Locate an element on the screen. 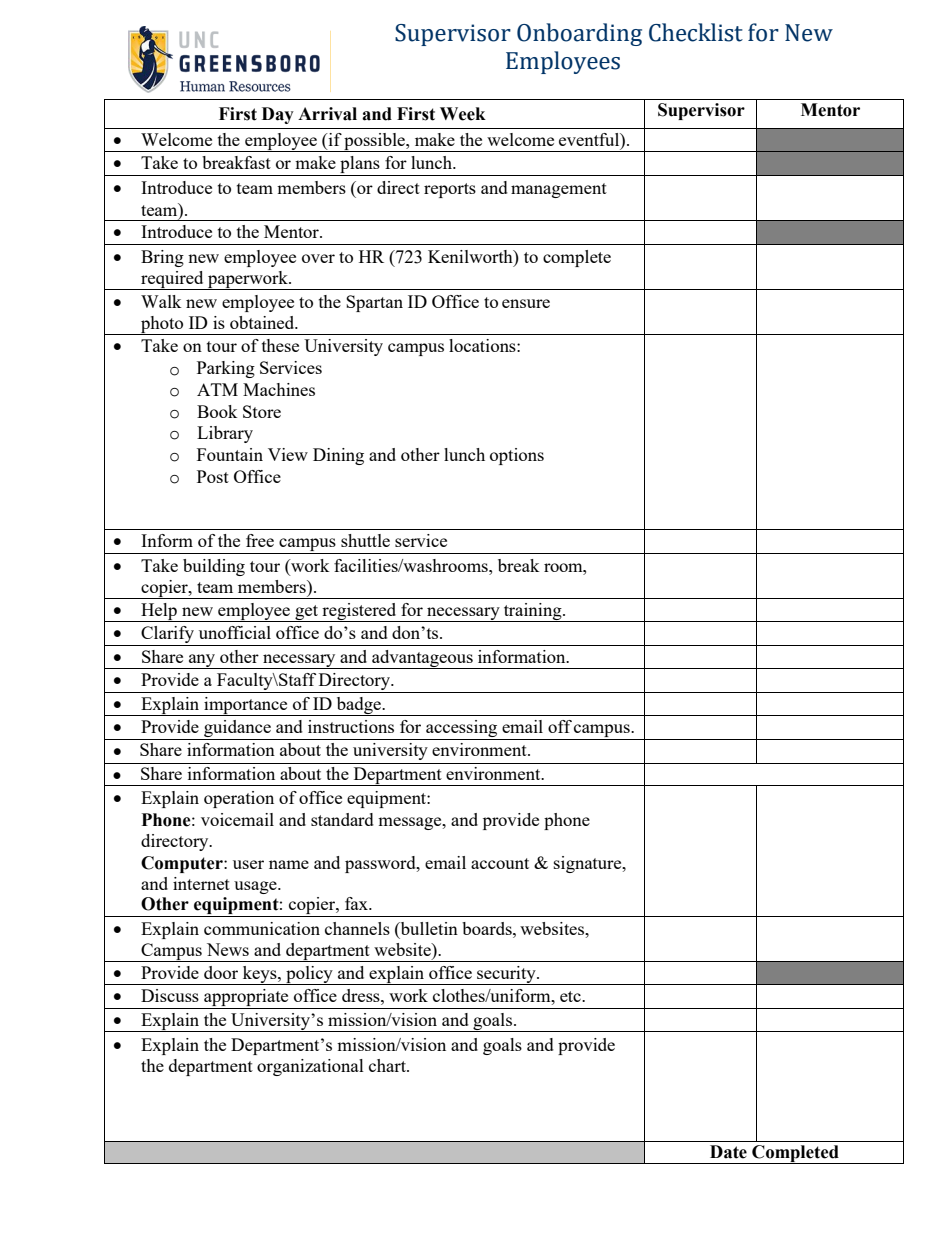  management is located at coordinates (559, 190).
